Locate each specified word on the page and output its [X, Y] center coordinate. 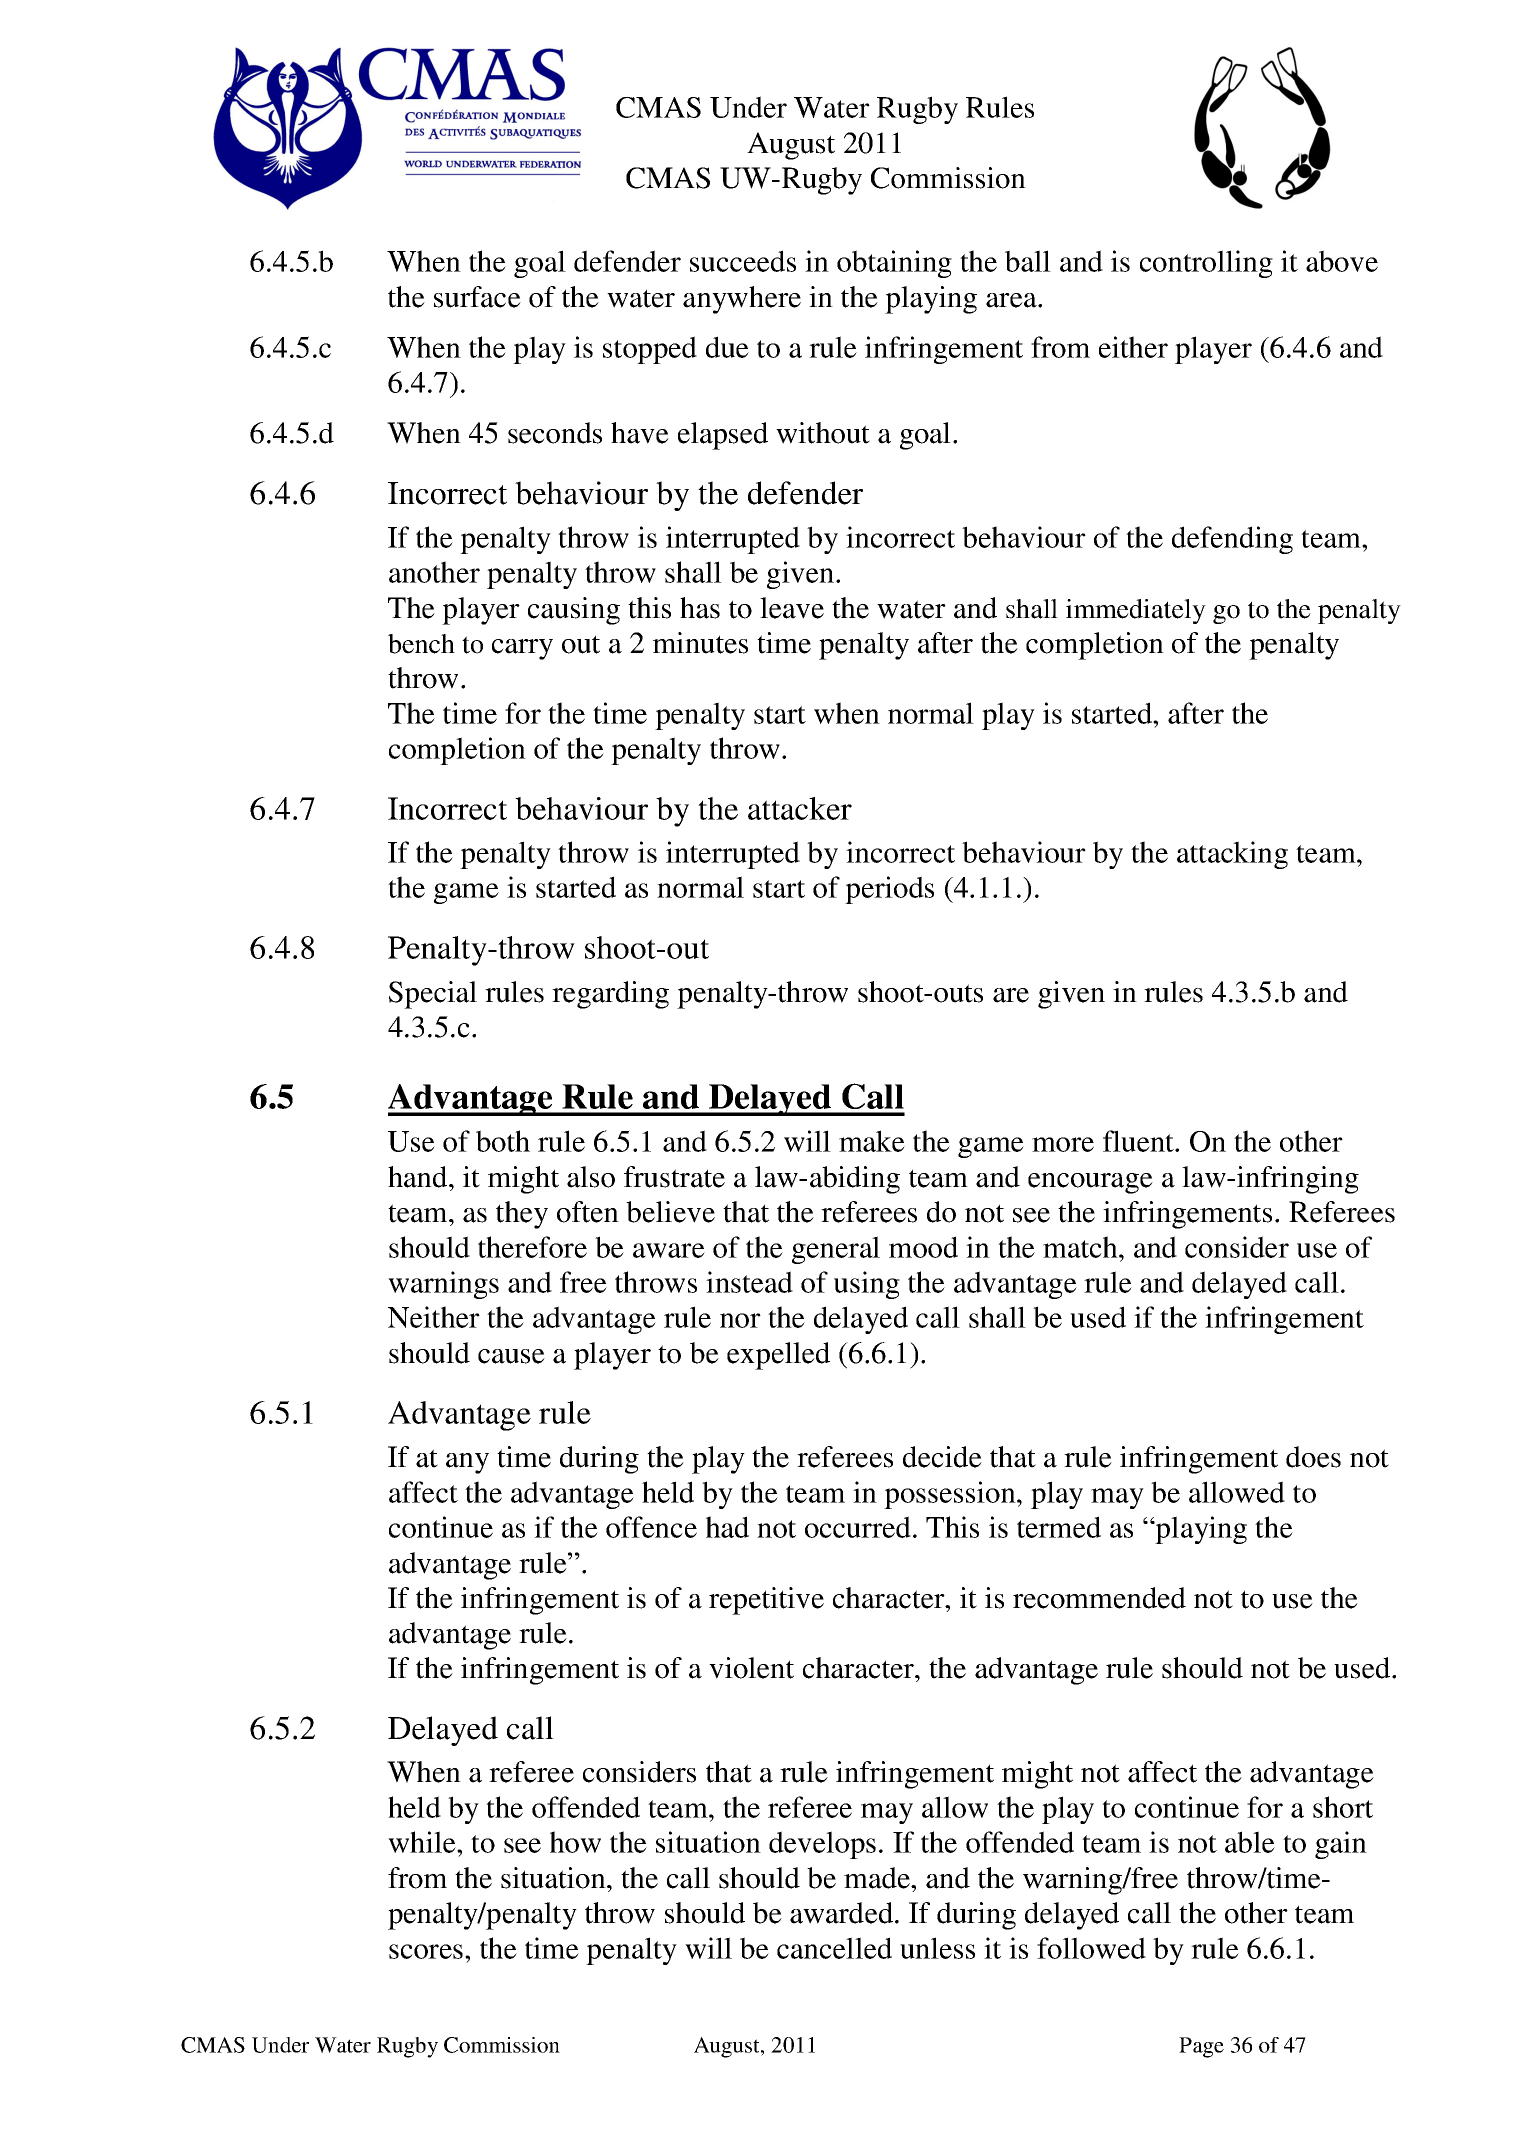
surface [477, 297]
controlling [1206, 264]
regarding [610, 995]
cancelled [834, 1948]
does [1313, 1457]
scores [427, 1951]
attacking [1232, 855]
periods [889, 890]
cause [511, 1356]
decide [942, 1457]
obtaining [894, 264]
